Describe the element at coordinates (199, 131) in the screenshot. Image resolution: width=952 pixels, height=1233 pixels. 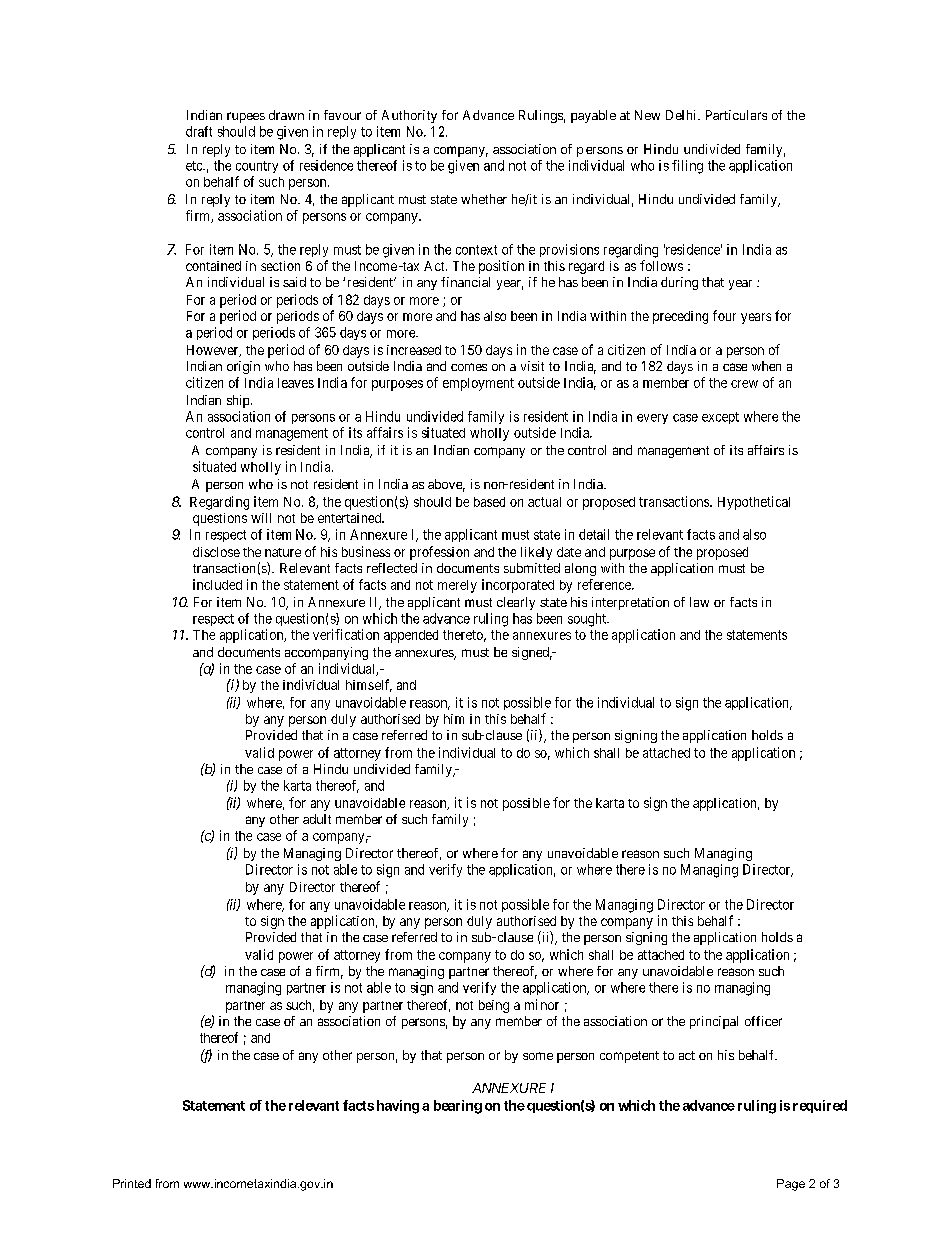
I see `draft` at that location.
